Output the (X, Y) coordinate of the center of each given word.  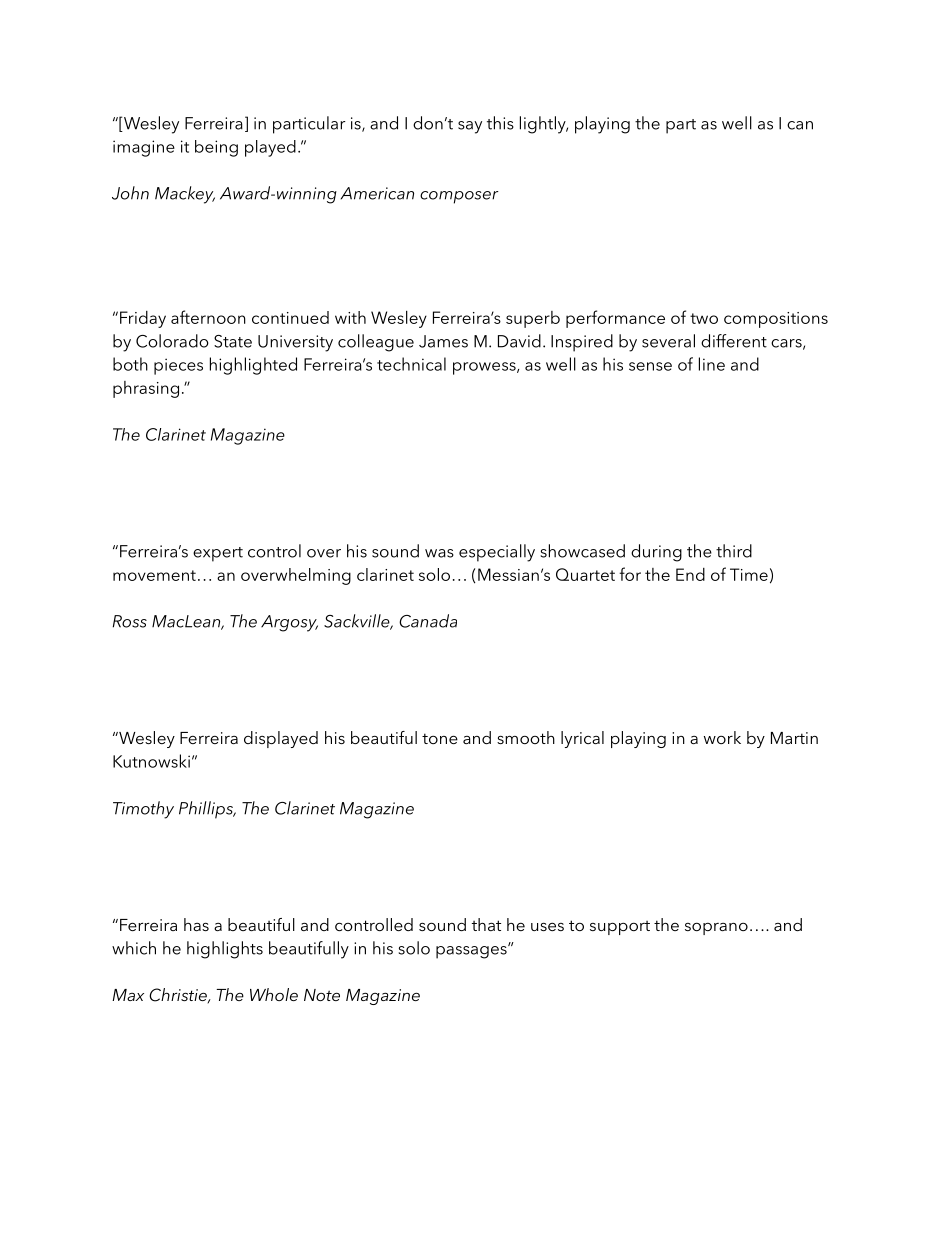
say (470, 127)
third (734, 551)
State (233, 341)
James (443, 341)
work (722, 737)
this (500, 123)
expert (218, 554)
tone (440, 738)
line (712, 364)
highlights (225, 950)
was (439, 553)
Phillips (207, 810)
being (216, 148)
